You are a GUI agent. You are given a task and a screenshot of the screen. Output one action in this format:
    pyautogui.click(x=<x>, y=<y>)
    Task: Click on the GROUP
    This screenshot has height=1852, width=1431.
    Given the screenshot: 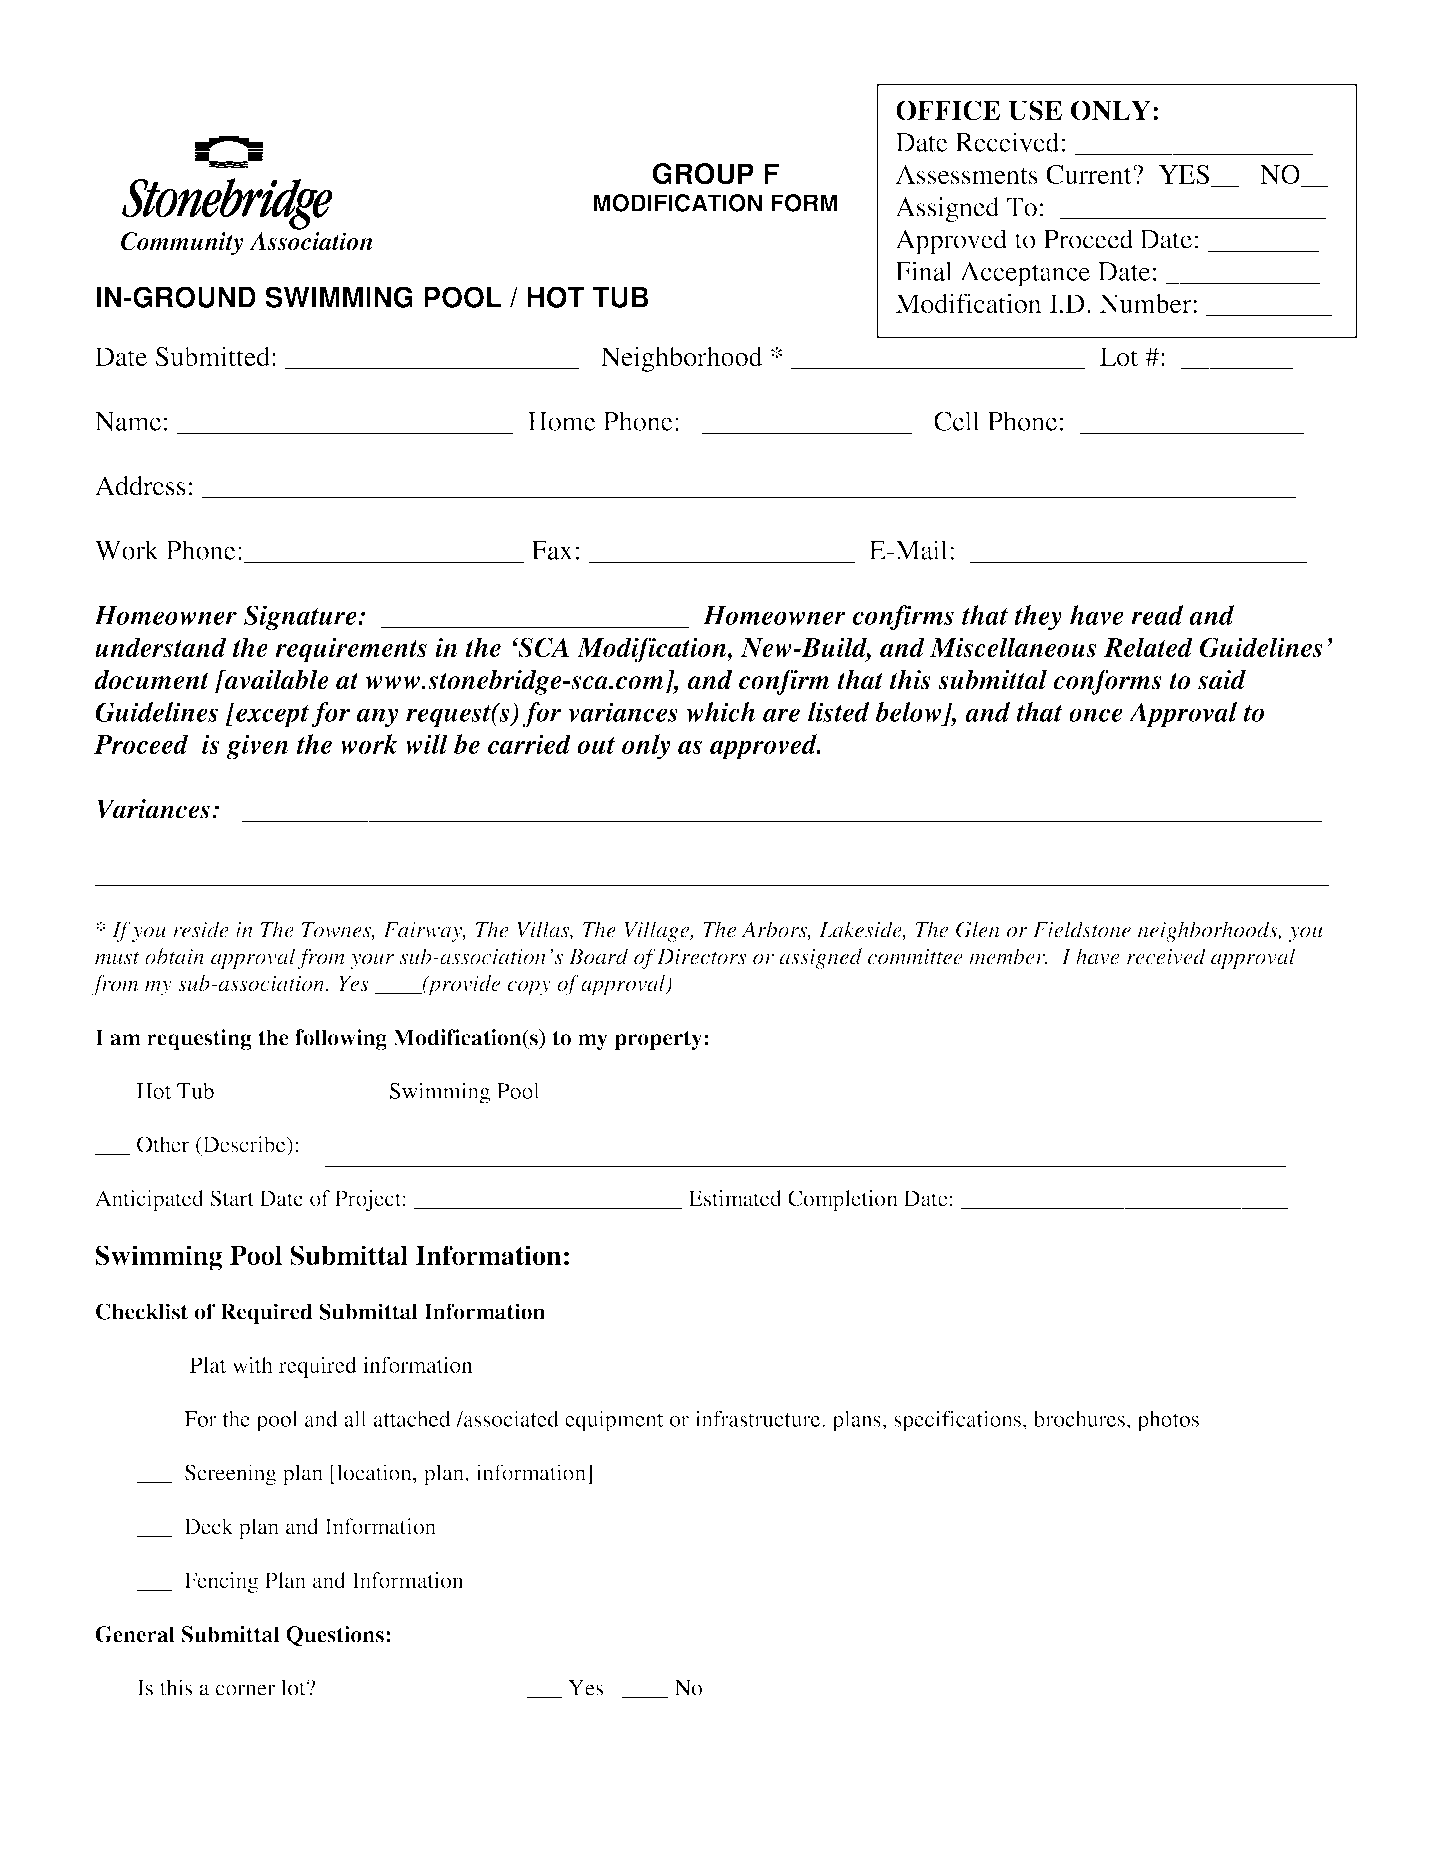 What is the action you would take?
    pyautogui.click(x=703, y=174)
